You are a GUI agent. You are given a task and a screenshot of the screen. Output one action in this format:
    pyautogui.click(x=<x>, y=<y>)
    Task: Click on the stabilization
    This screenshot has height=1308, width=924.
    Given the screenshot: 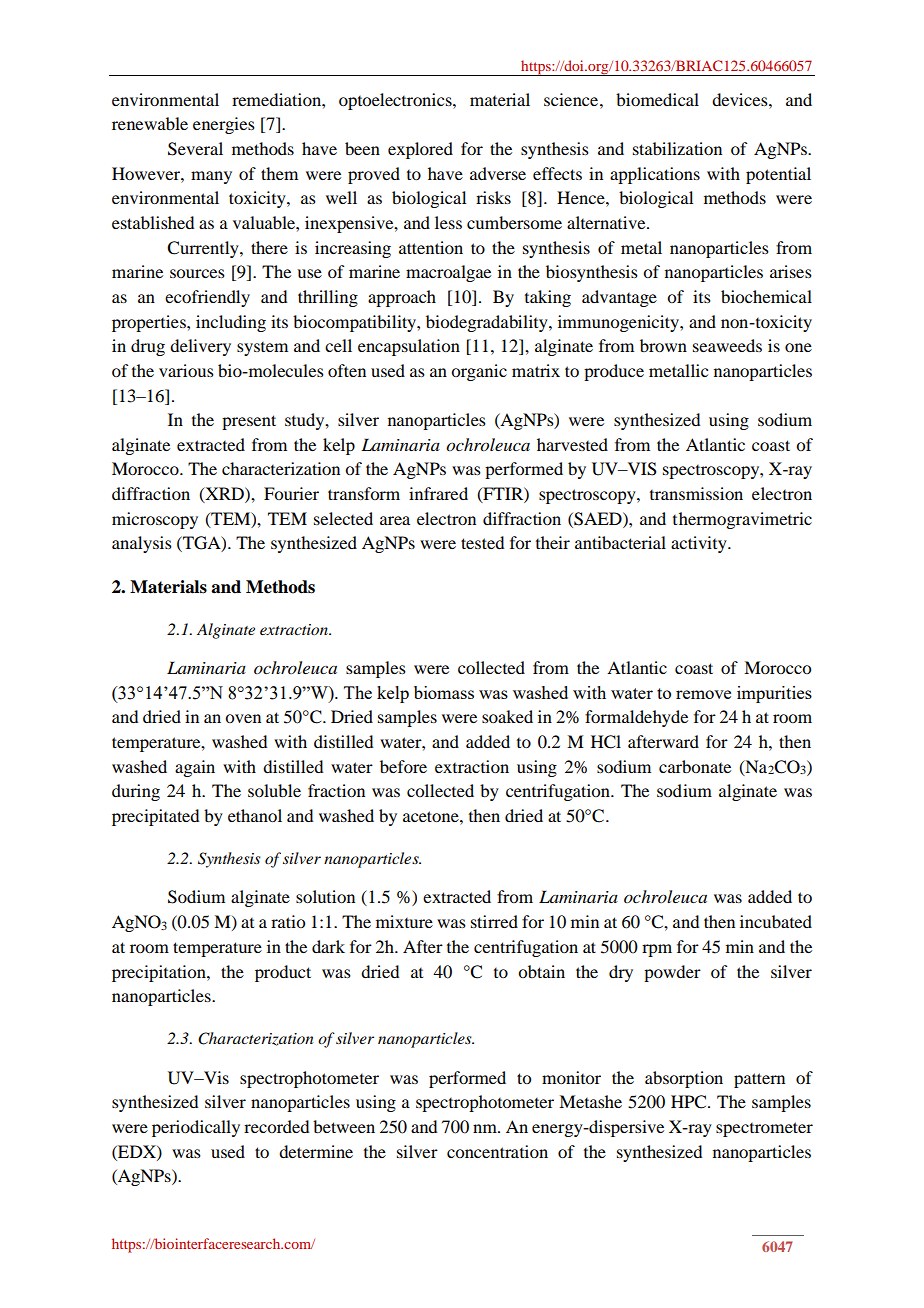 What is the action you would take?
    pyautogui.click(x=677, y=148)
